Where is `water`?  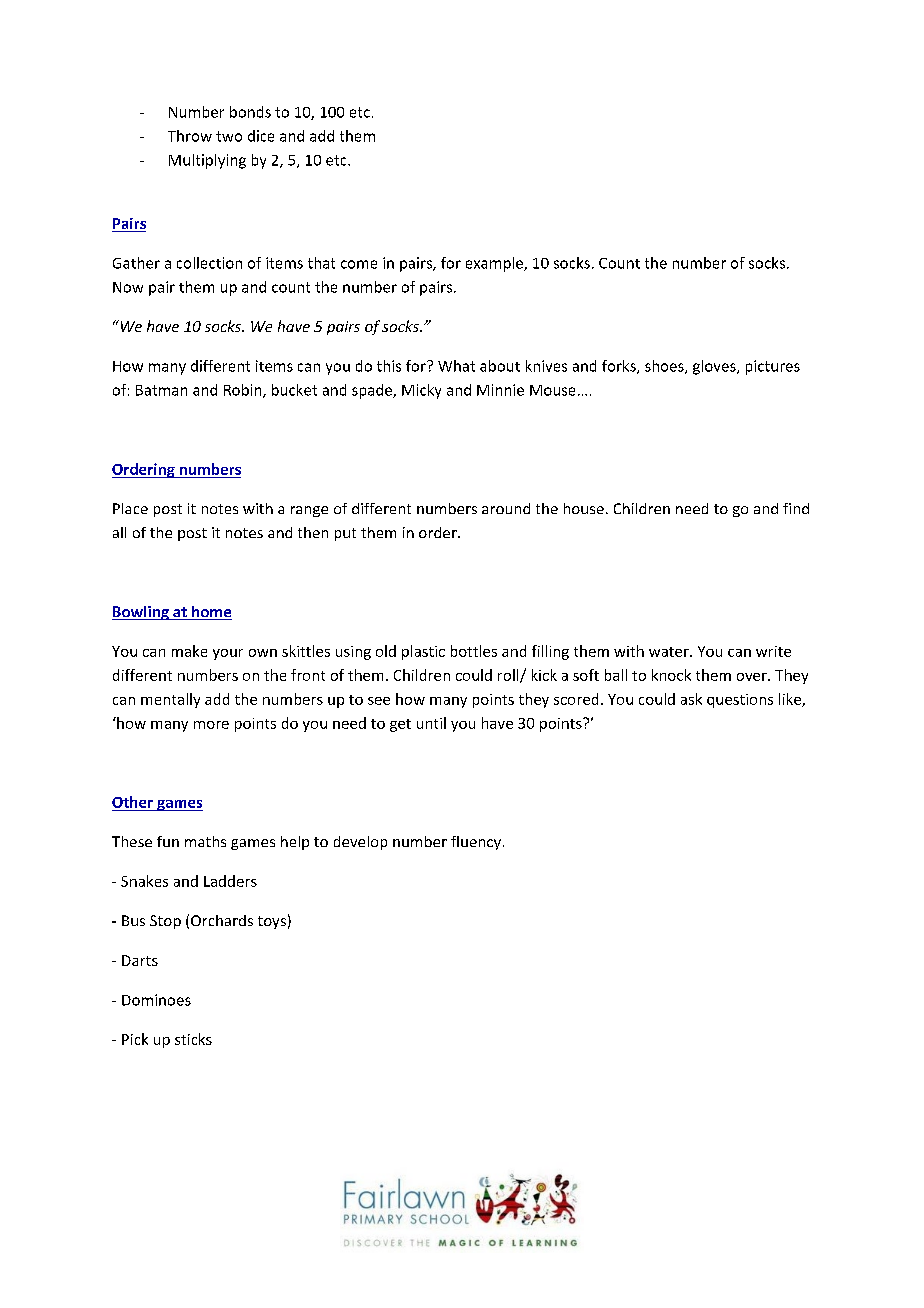 water is located at coordinates (670, 652).
